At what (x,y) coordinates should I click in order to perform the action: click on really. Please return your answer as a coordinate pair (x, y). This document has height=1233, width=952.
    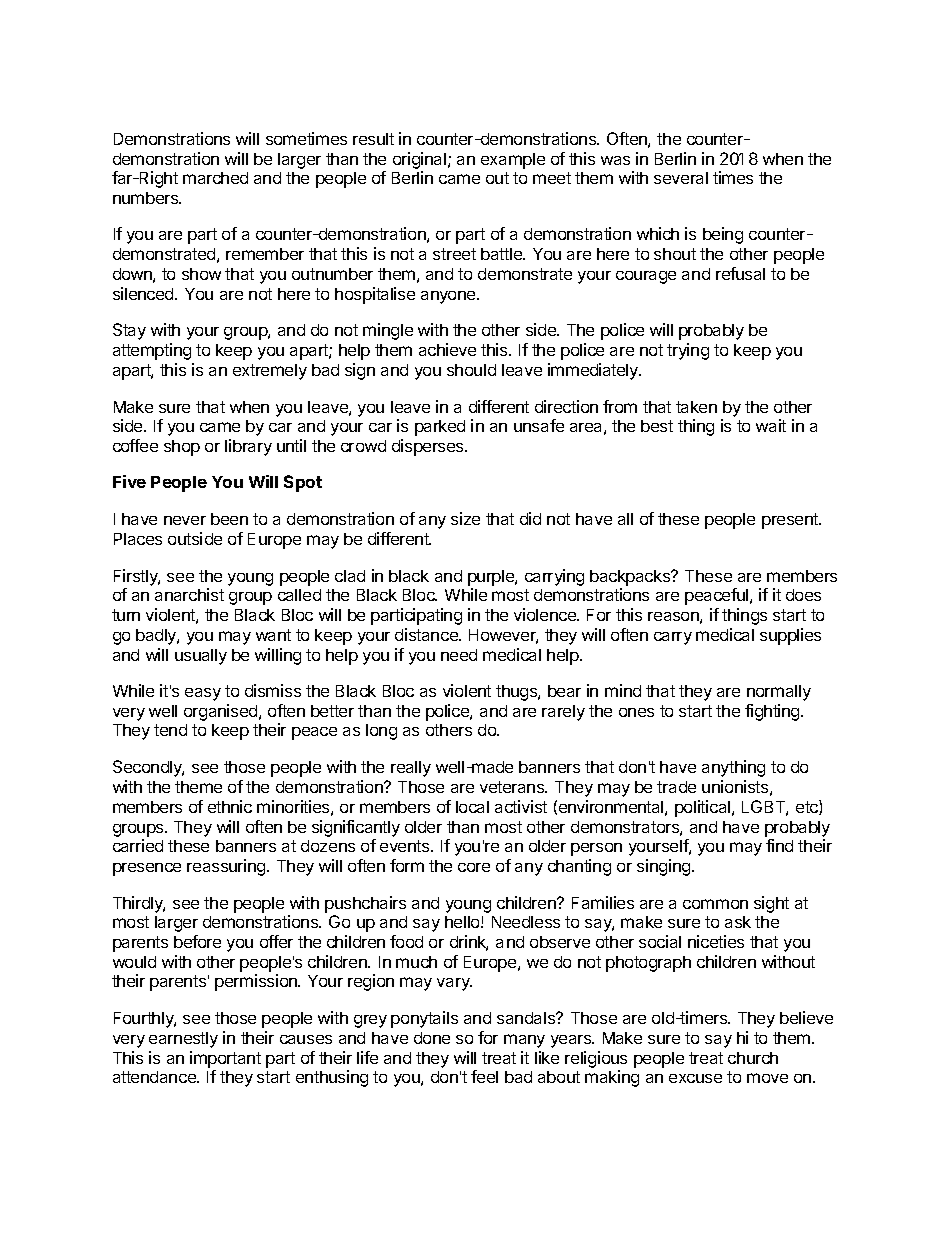
    Looking at the image, I should click on (411, 769).
